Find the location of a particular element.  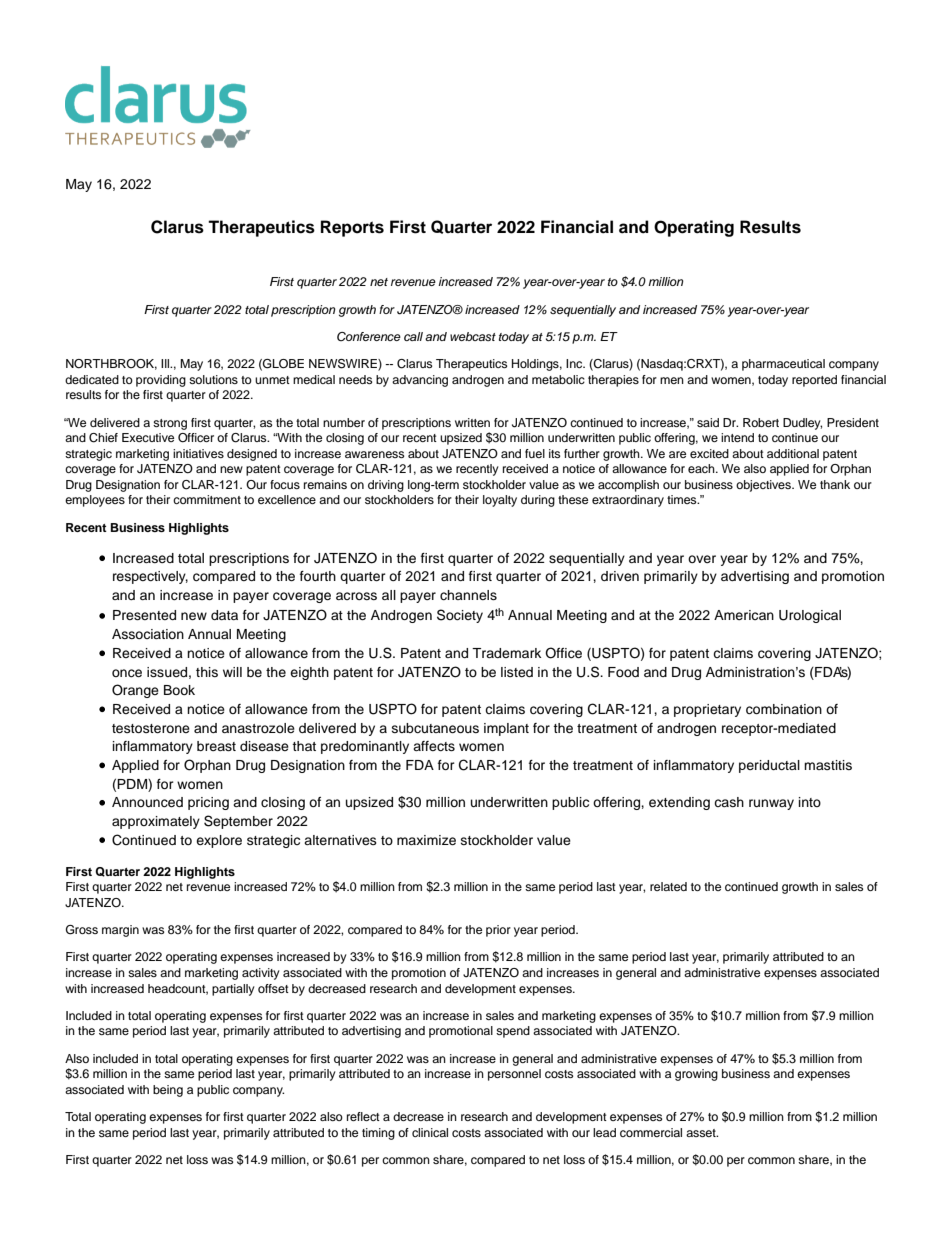

Reports is located at coordinates (352, 228).
